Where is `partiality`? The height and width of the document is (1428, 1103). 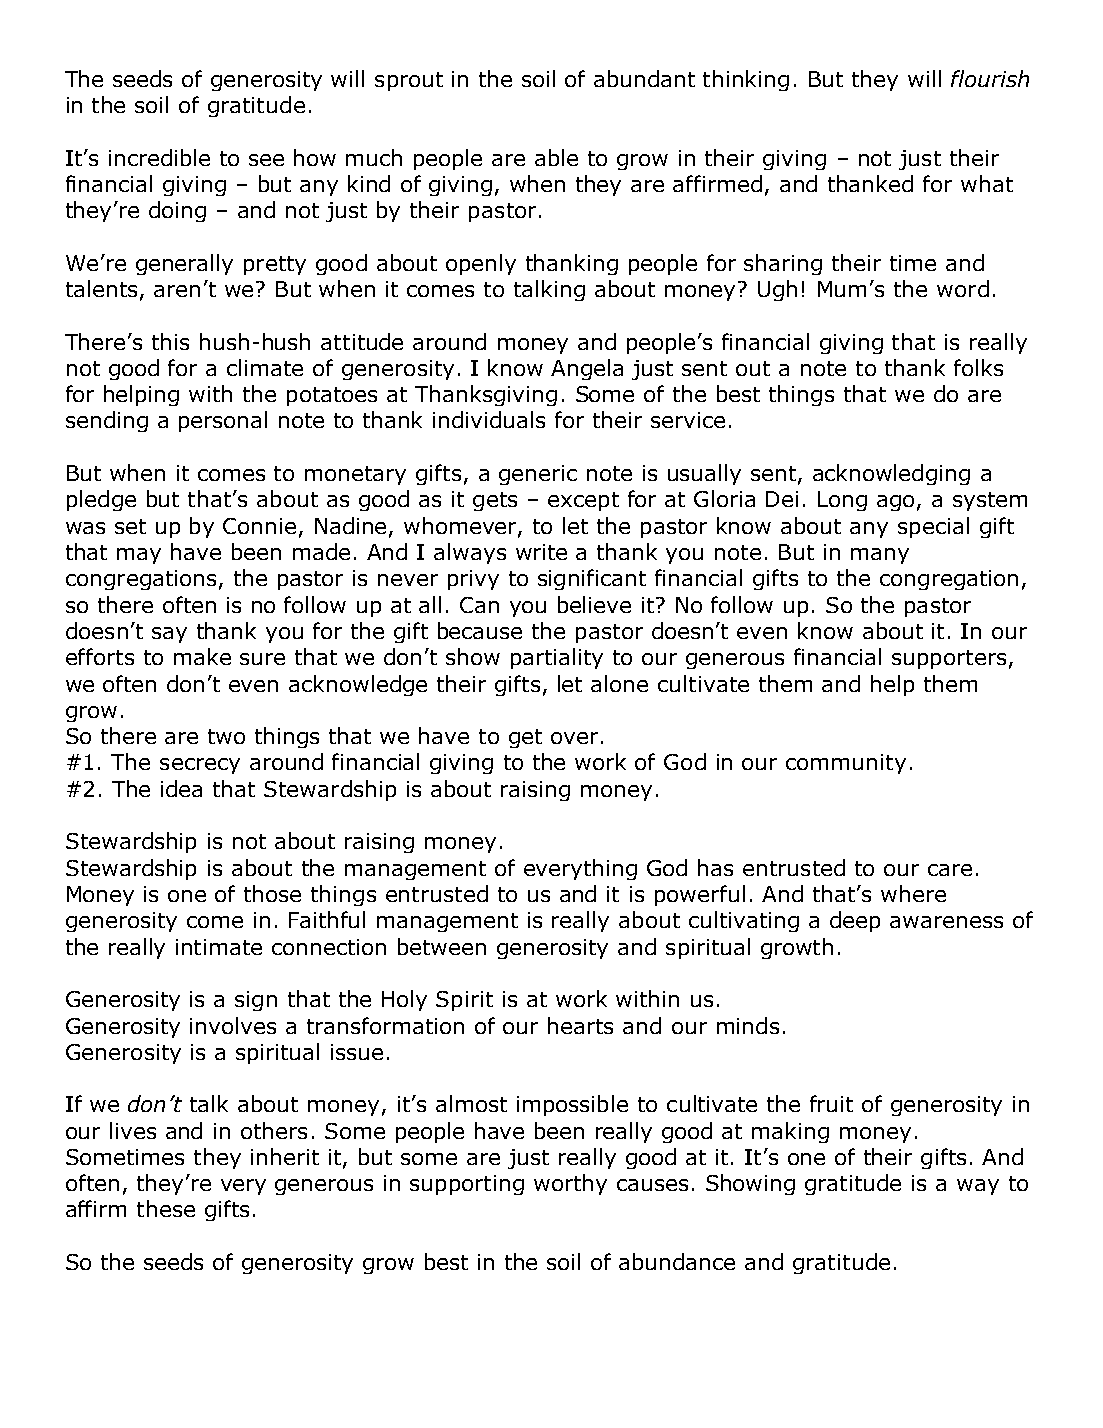 partiality is located at coordinates (557, 658).
